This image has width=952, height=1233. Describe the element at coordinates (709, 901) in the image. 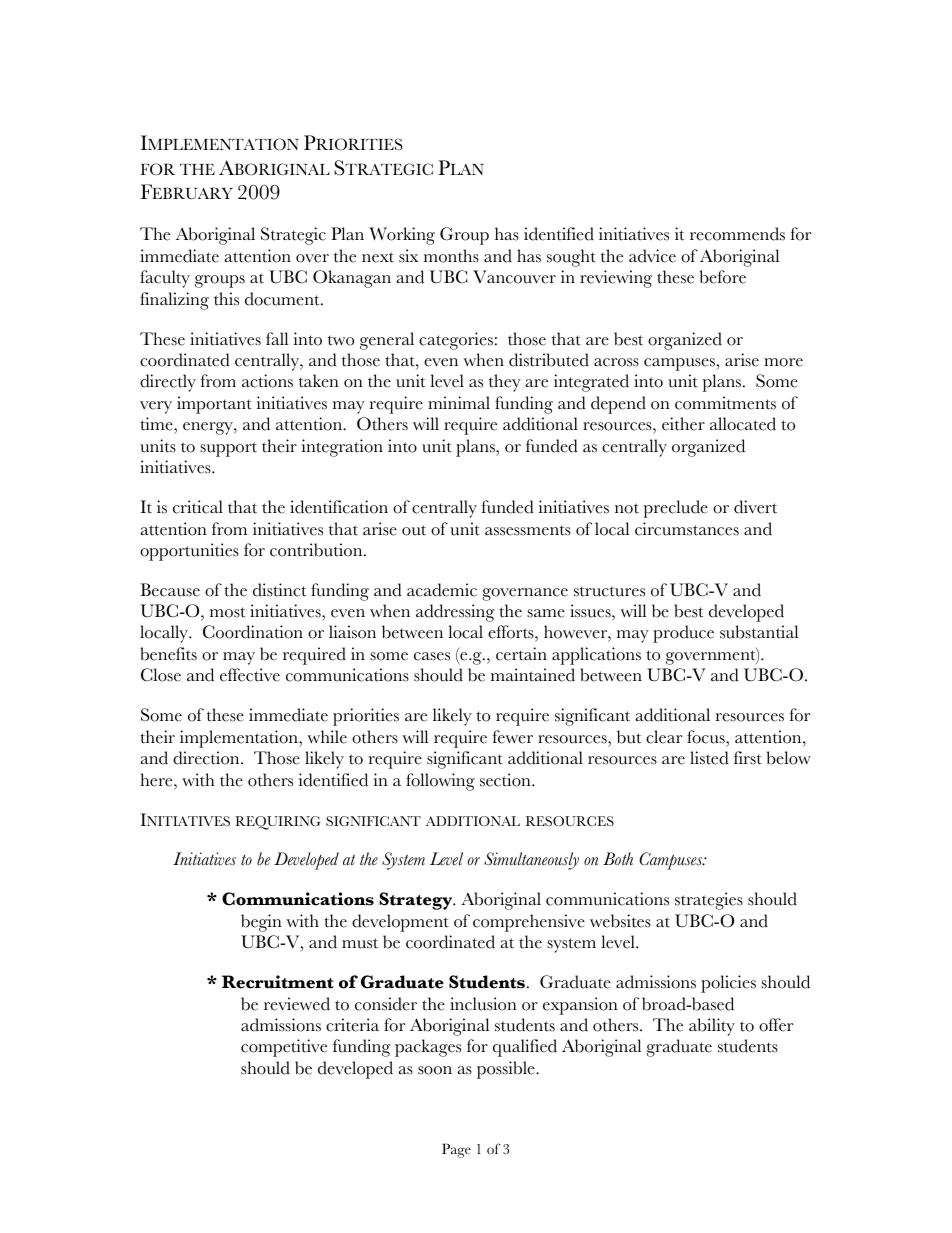

I see `strategies` at that location.
